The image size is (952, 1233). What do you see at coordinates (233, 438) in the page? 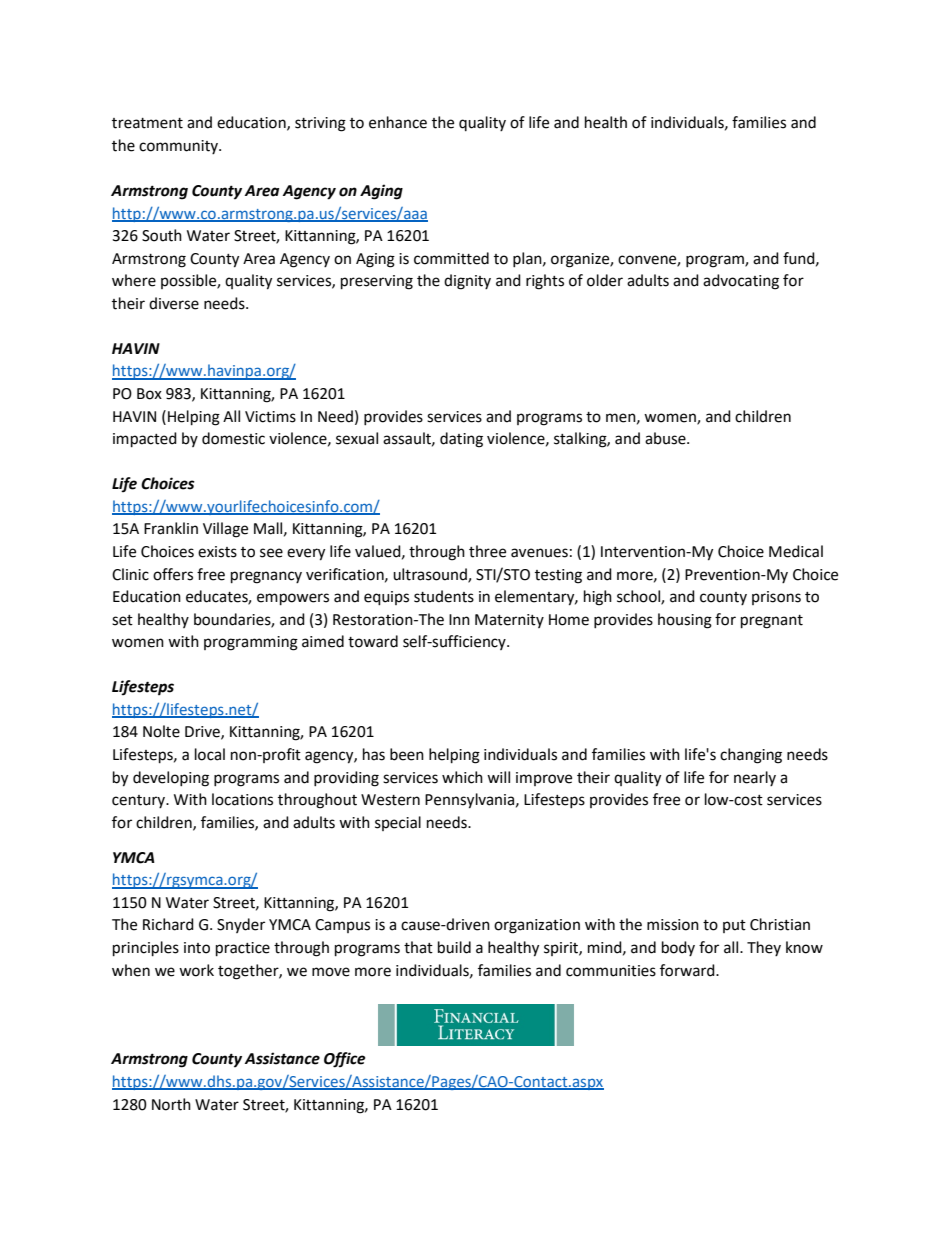
I see `domestic` at bounding box center [233, 438].
